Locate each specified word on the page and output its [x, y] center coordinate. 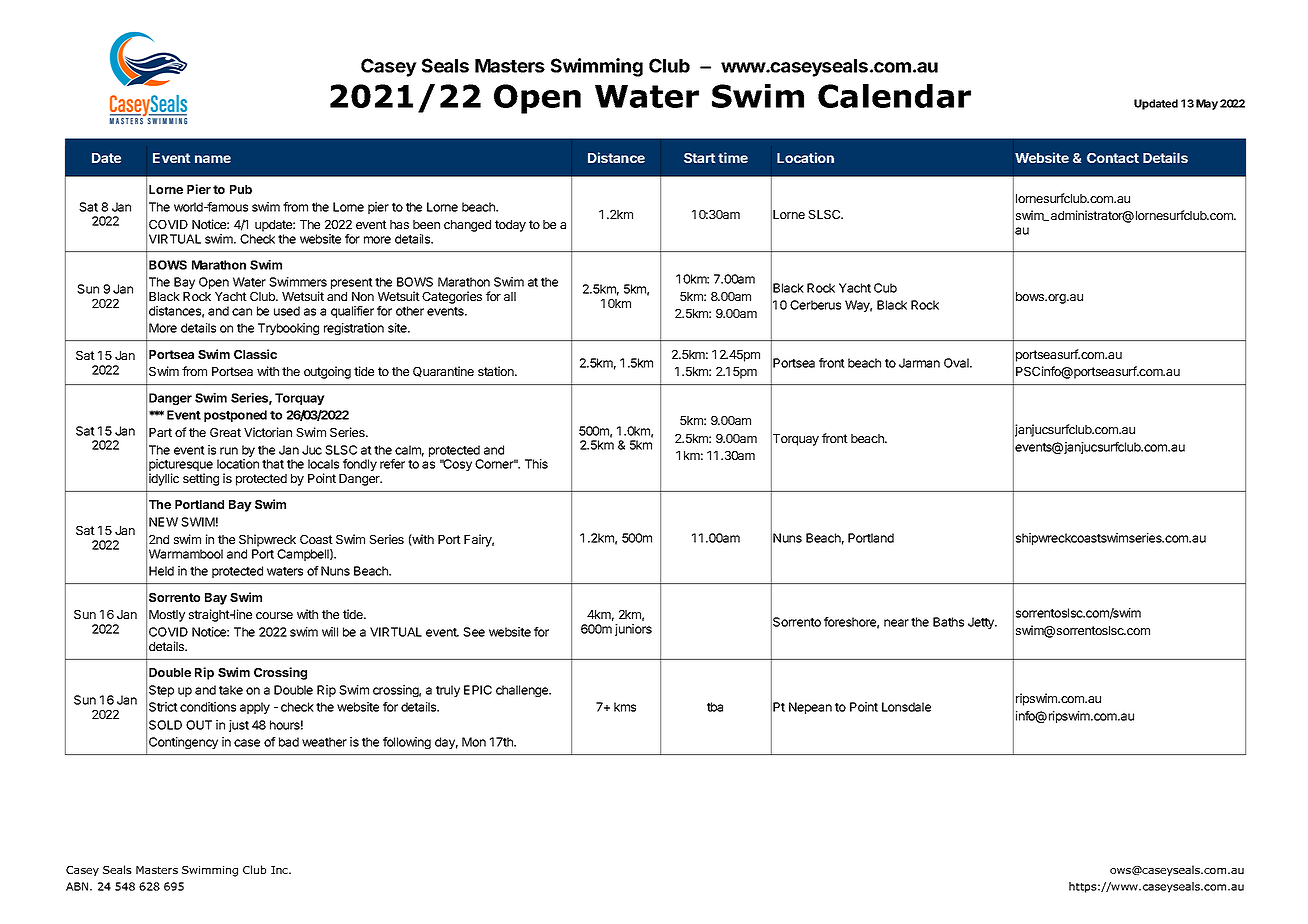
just [239, 726]
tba [715, 707]
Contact [1113, 158]
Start [700, 158]
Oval [957, 363]
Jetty [982, 623]
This [536, 464]
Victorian [268, 432]
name [213, 159]
